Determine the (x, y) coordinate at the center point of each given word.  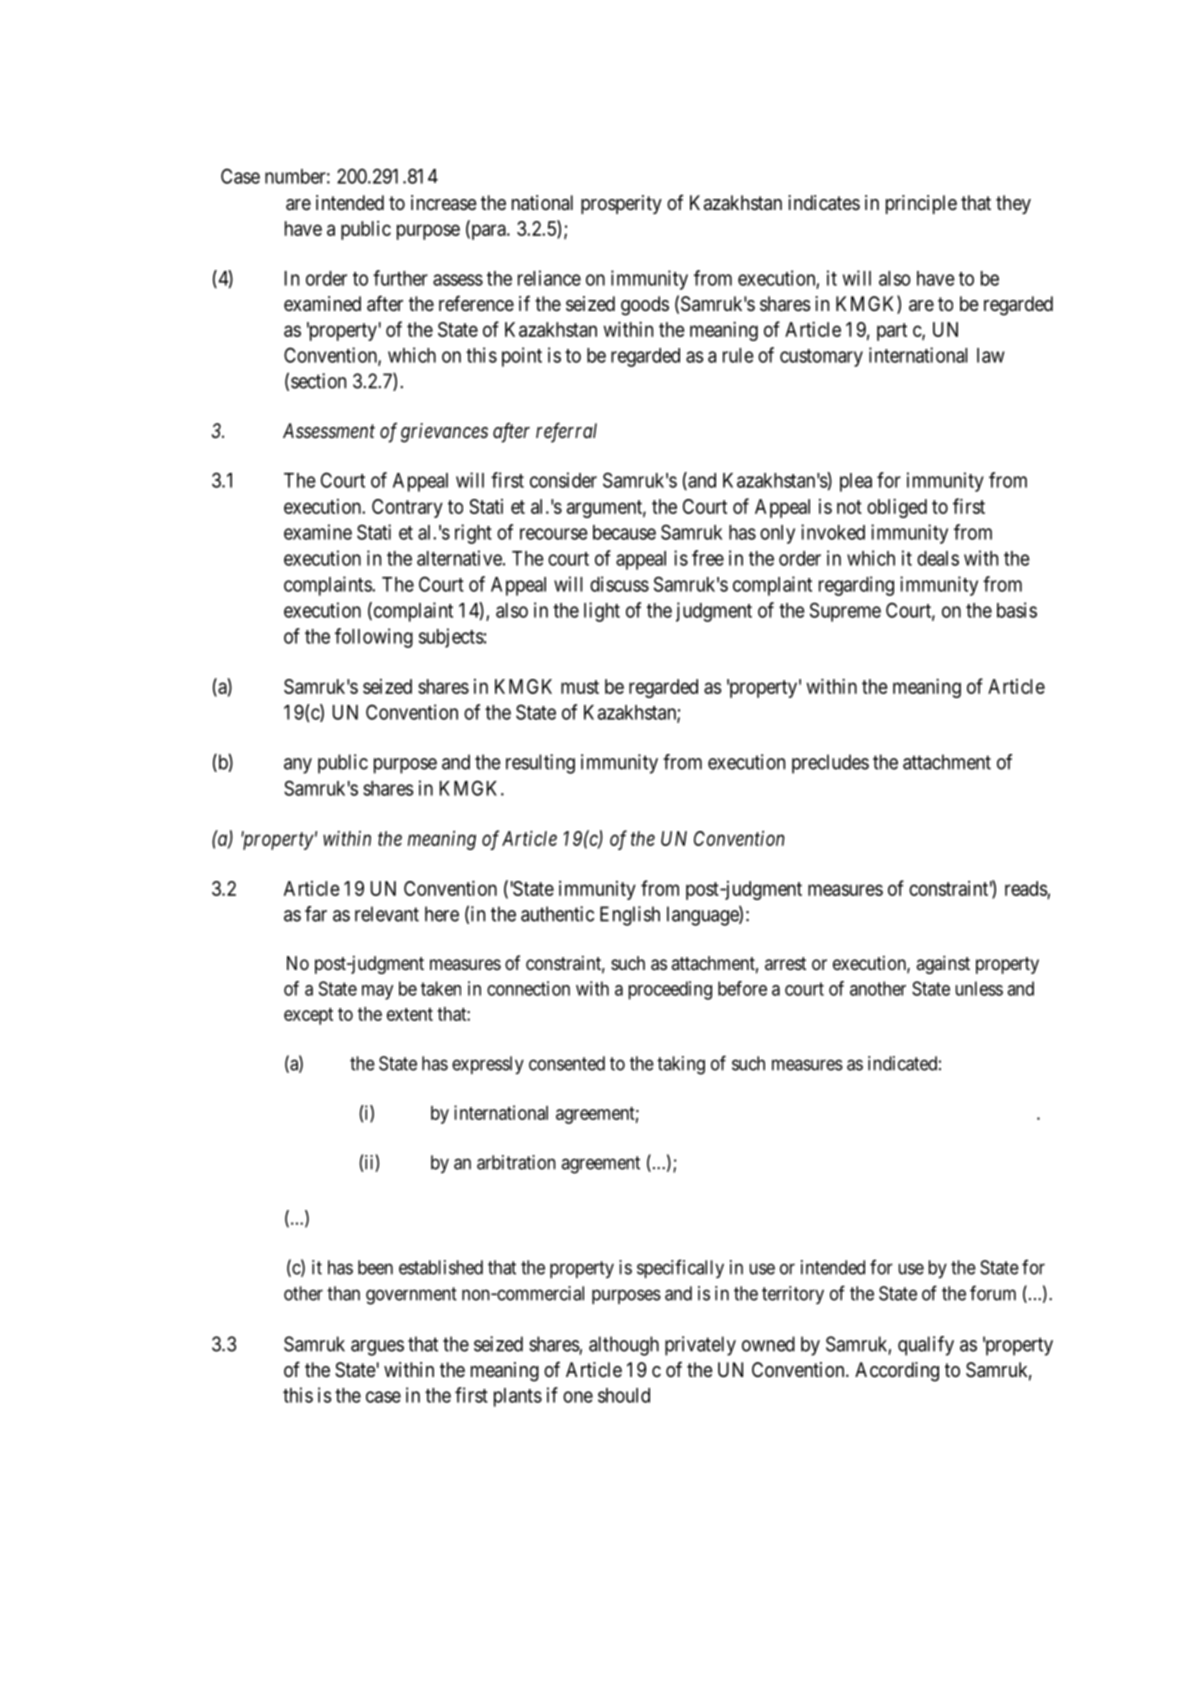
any (298, 766)
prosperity (621, 204)
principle (921, 204)
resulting (540, 764)
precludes (830, 764)
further (400, 278)
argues (377, 1348)
